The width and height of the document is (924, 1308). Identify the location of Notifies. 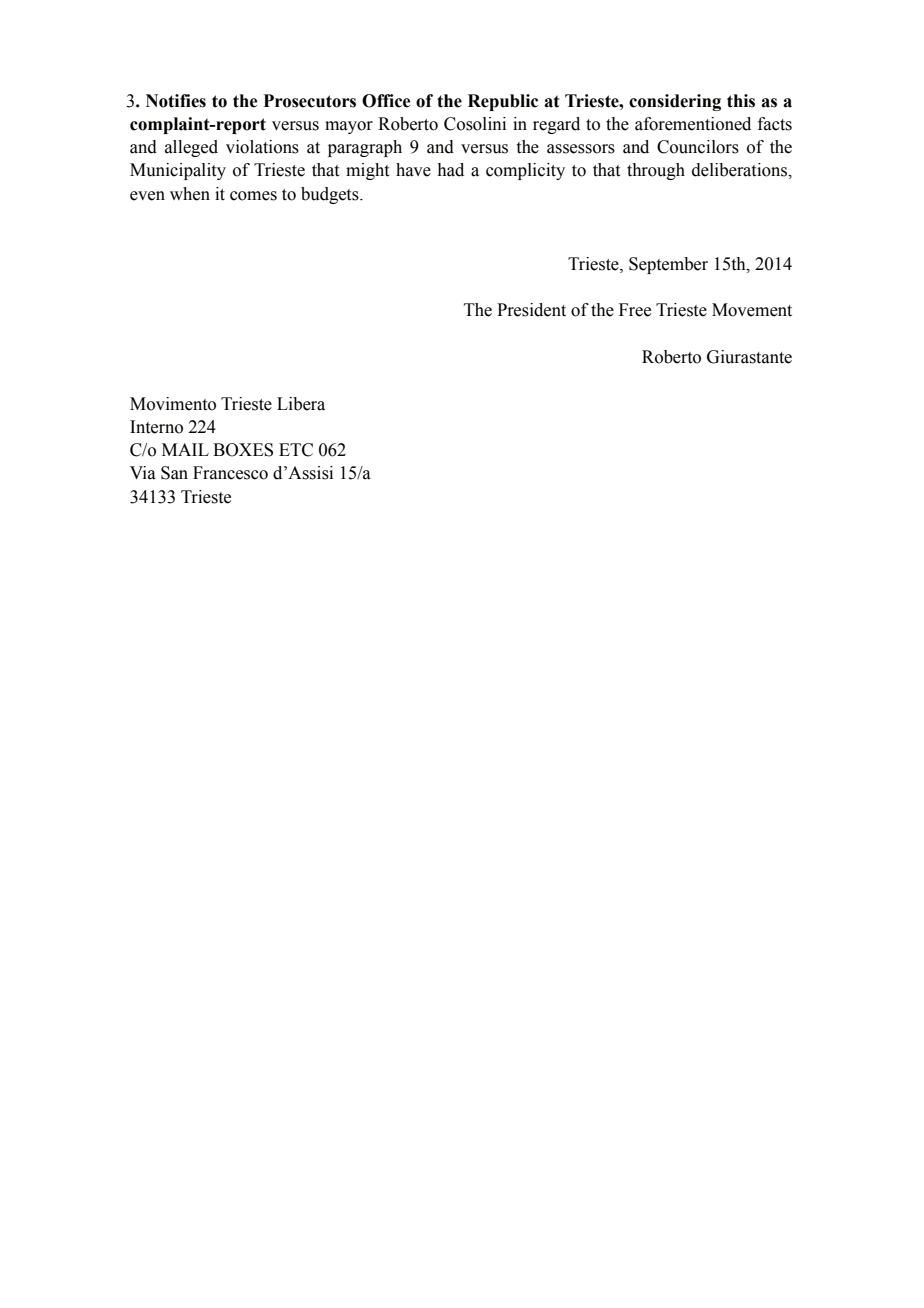
(176, 101).
